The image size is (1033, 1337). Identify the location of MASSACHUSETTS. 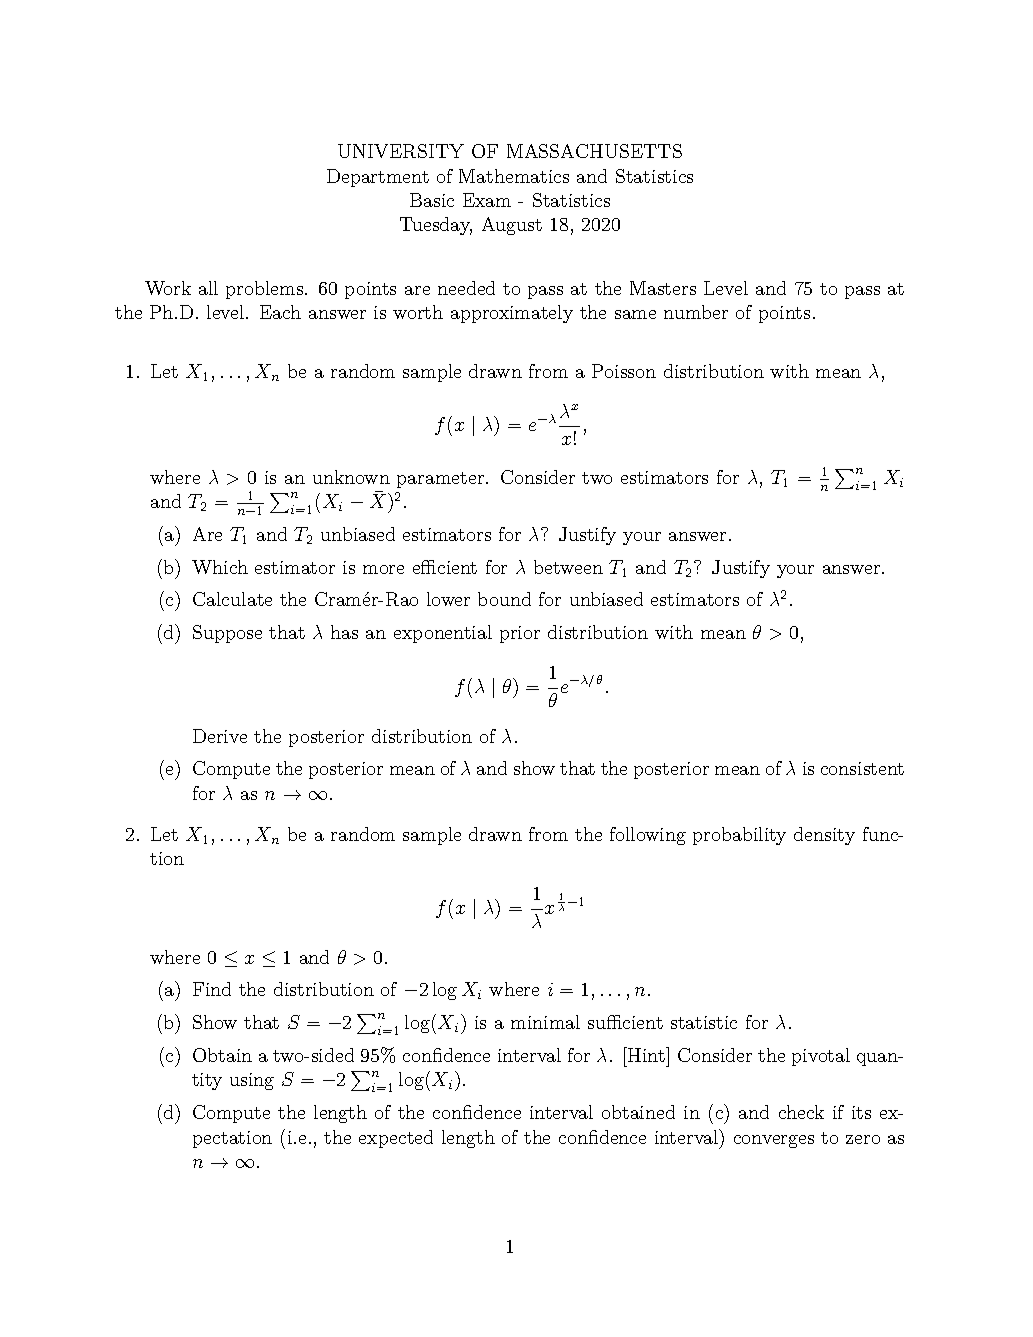
(594, 151).
